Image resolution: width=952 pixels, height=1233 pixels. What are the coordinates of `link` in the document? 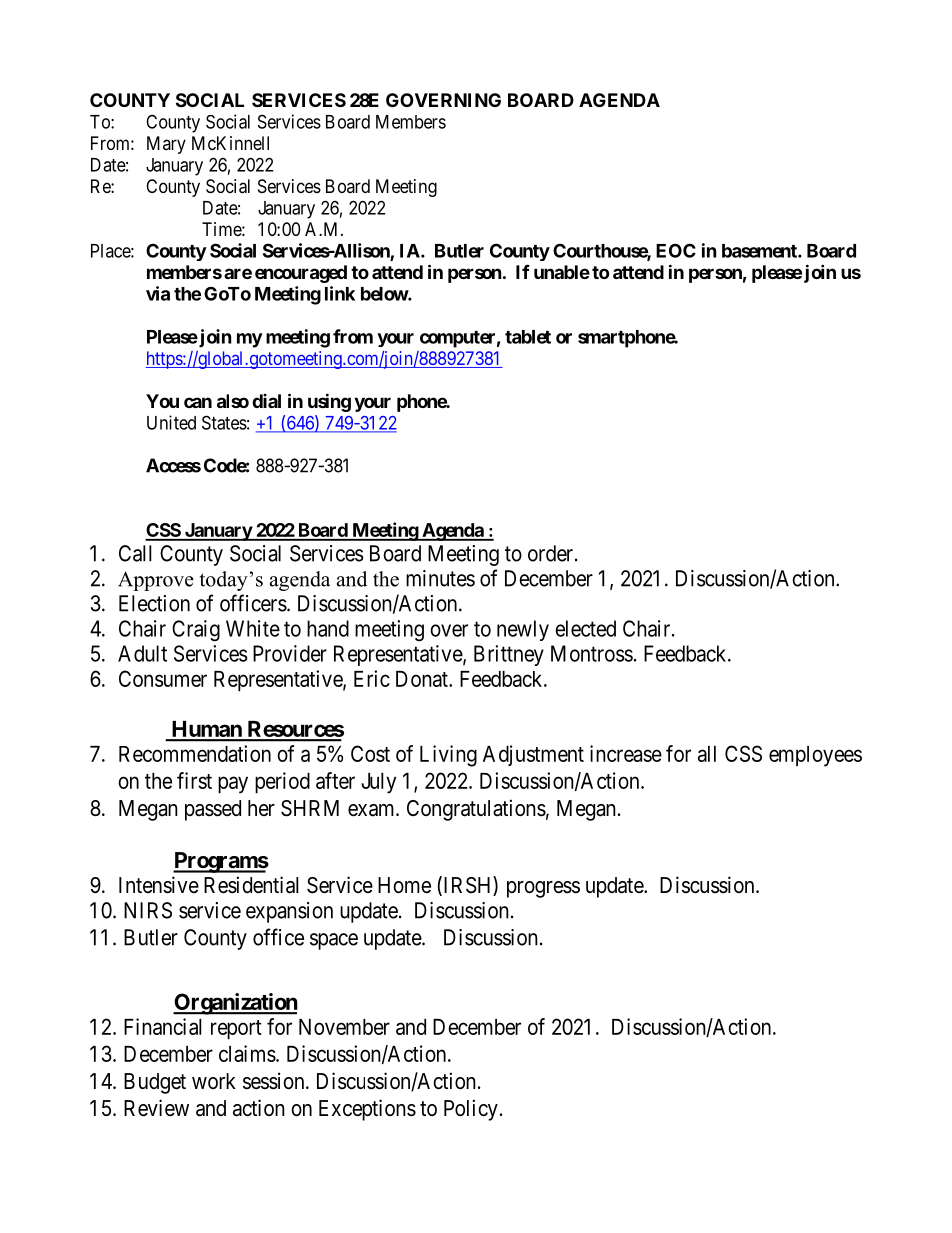 It's located at (340, 293).
